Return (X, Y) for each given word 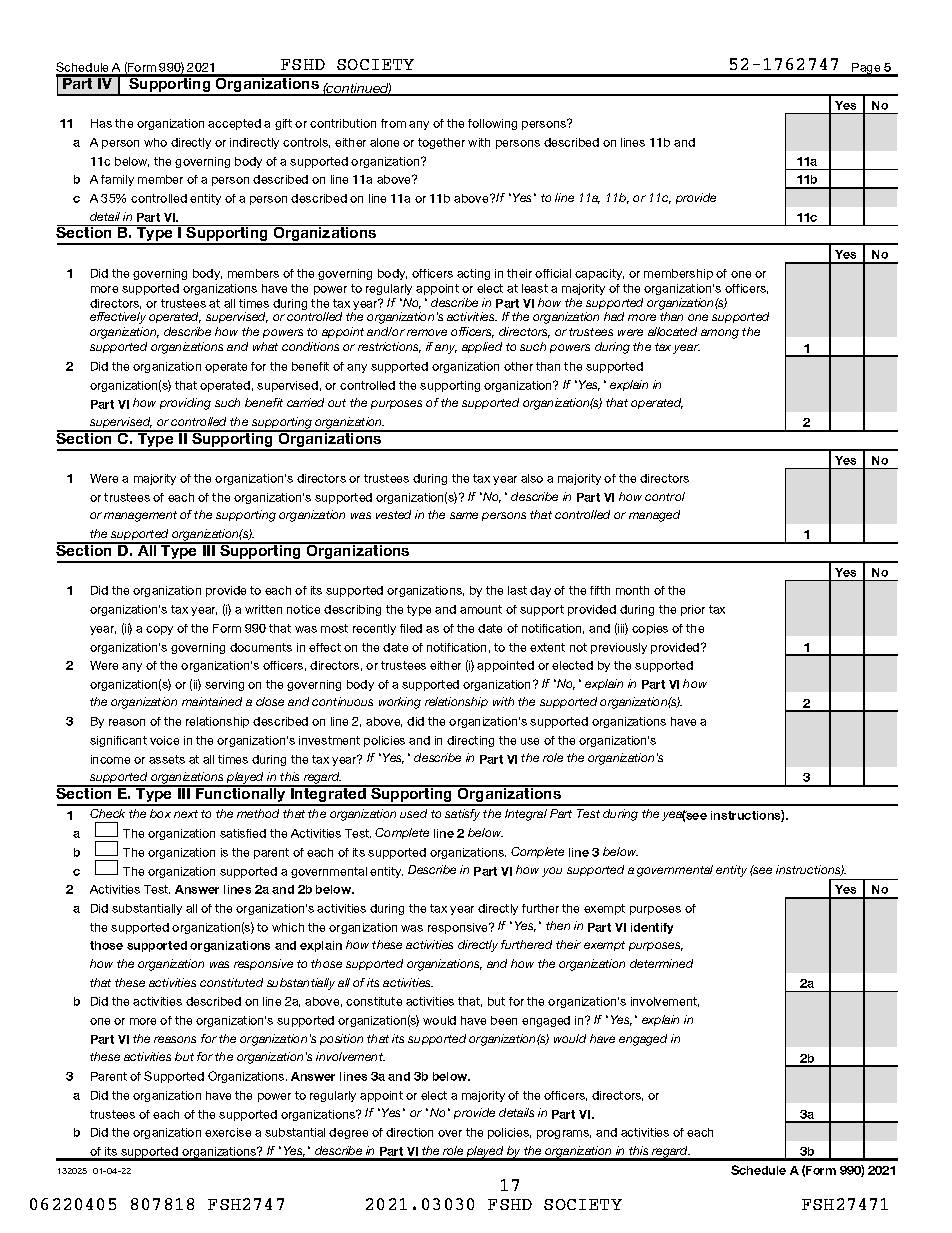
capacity (599, 274)
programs (564, 1134)
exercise (228, 1132)
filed (411, 628)
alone (384, 142)
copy (159, 630)
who (155, 142)
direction (409, 1132)
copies (650, 629)
